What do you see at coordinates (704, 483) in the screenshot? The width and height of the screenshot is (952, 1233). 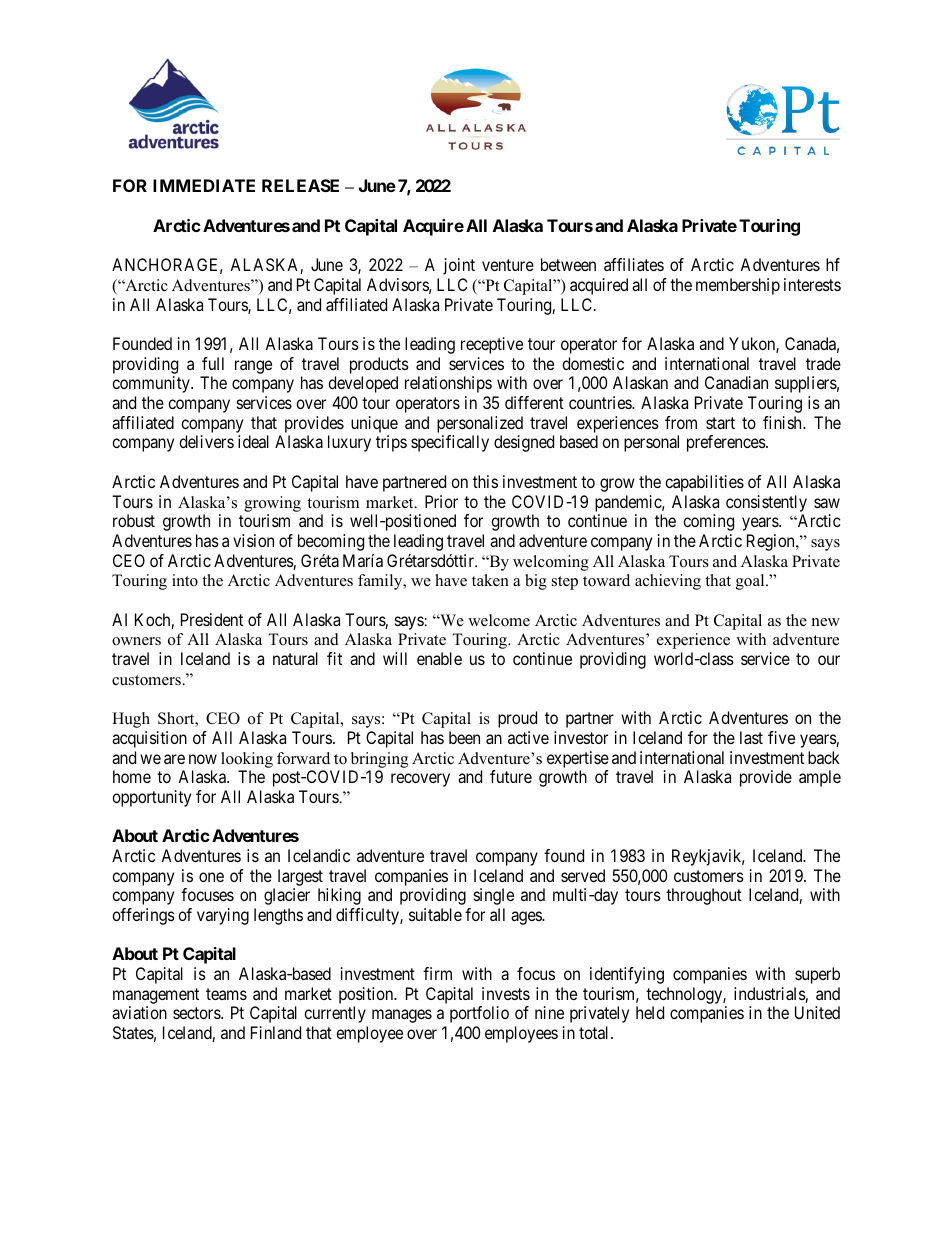 I see `capabilities` at bounding box center [704, 483].
